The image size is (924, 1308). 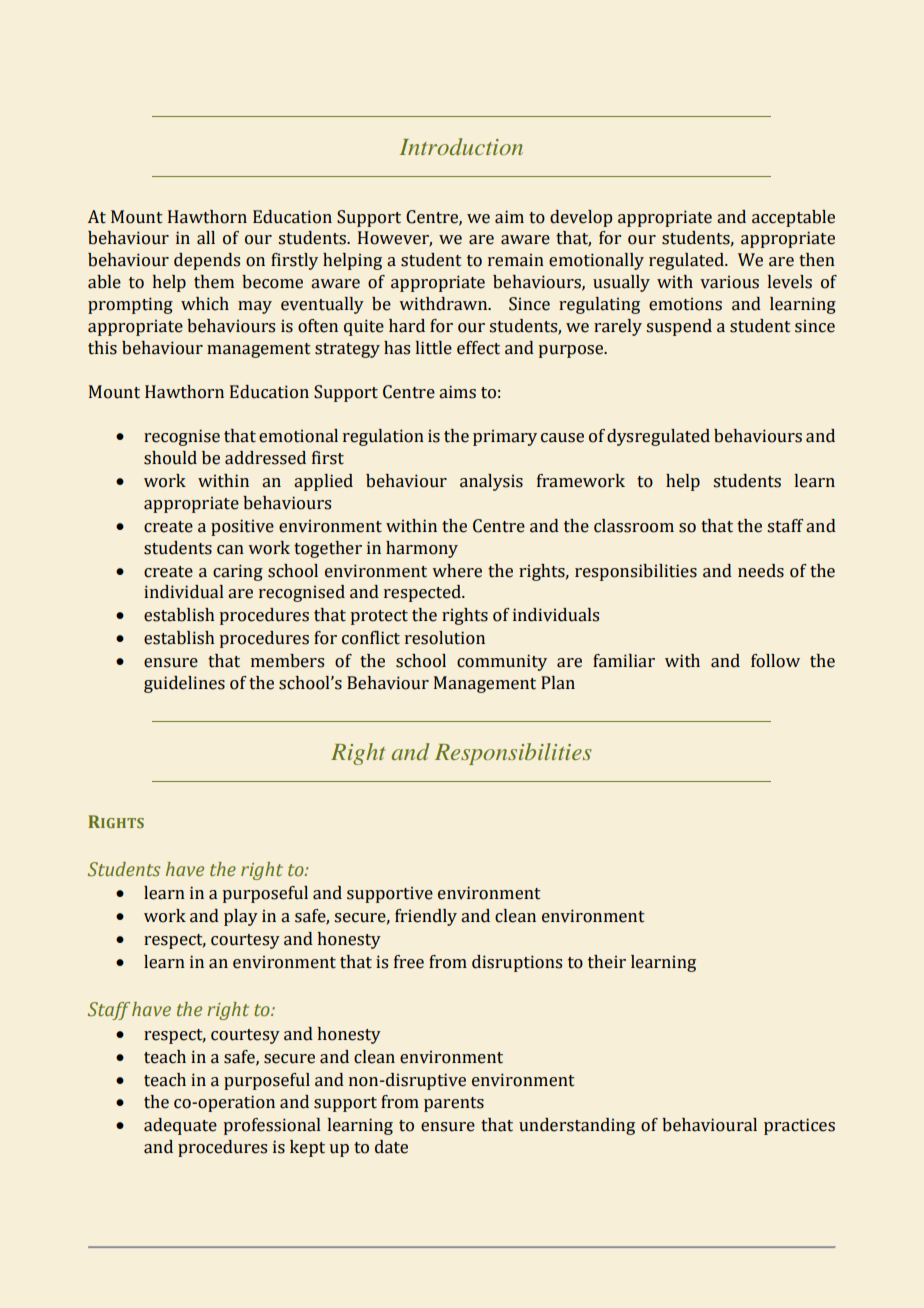 What do you see at coordinates (461, 146) in the screenshot?
I see `Introduction` at bounding box center [461, 146].
